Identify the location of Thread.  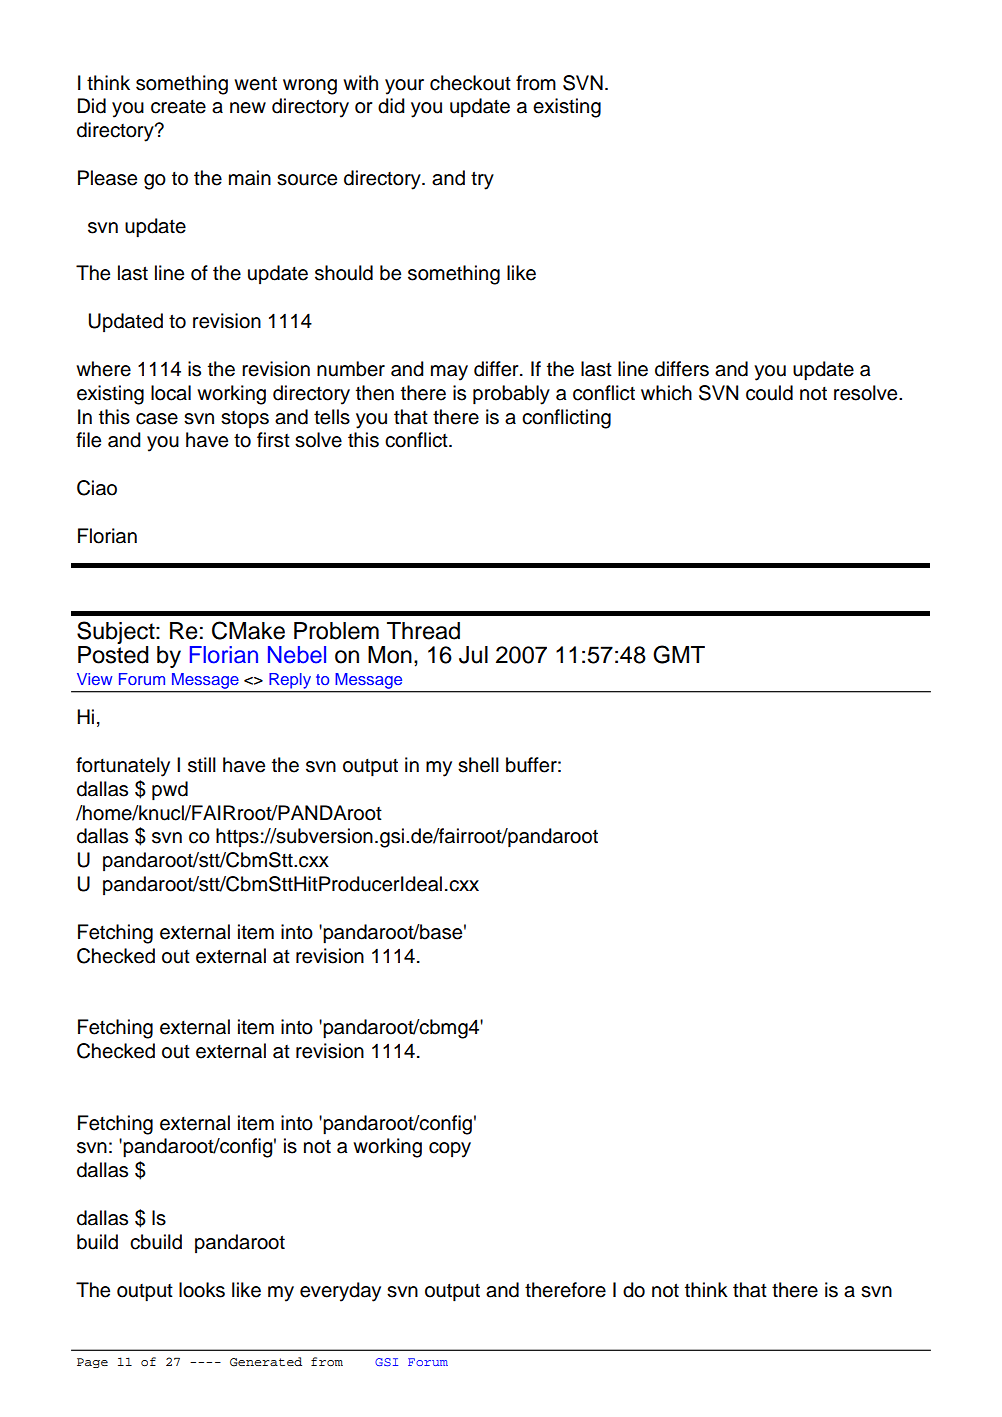
(423, 631).
